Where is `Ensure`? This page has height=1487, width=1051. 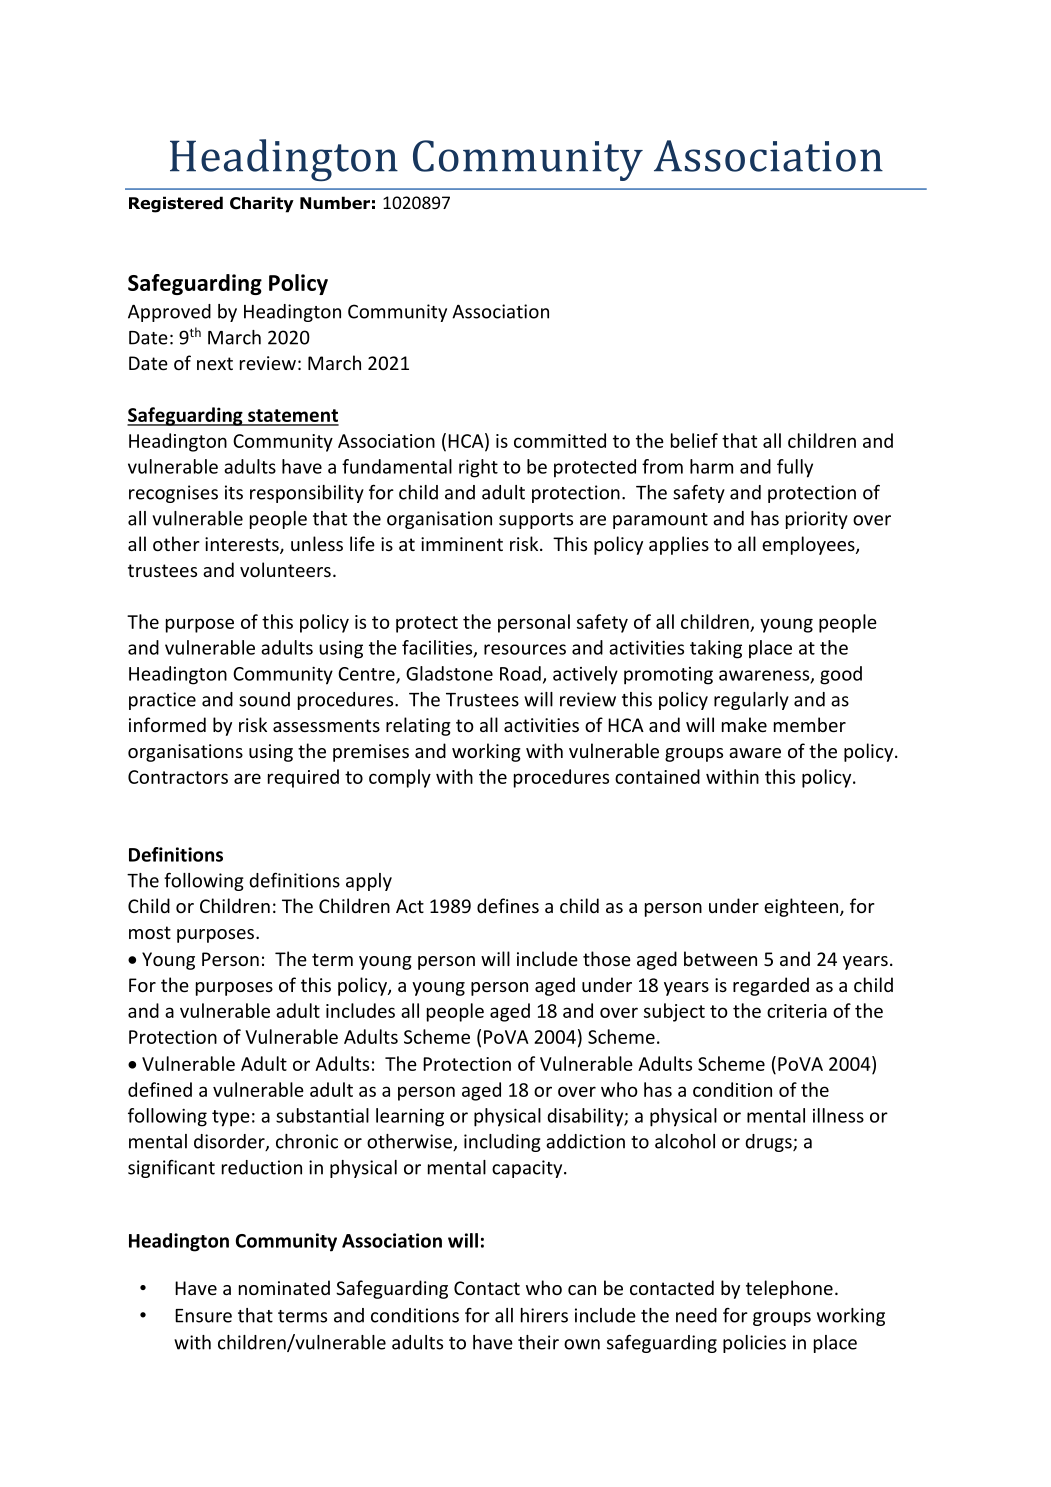
Ensure is located at coordinates (203, 1316).
